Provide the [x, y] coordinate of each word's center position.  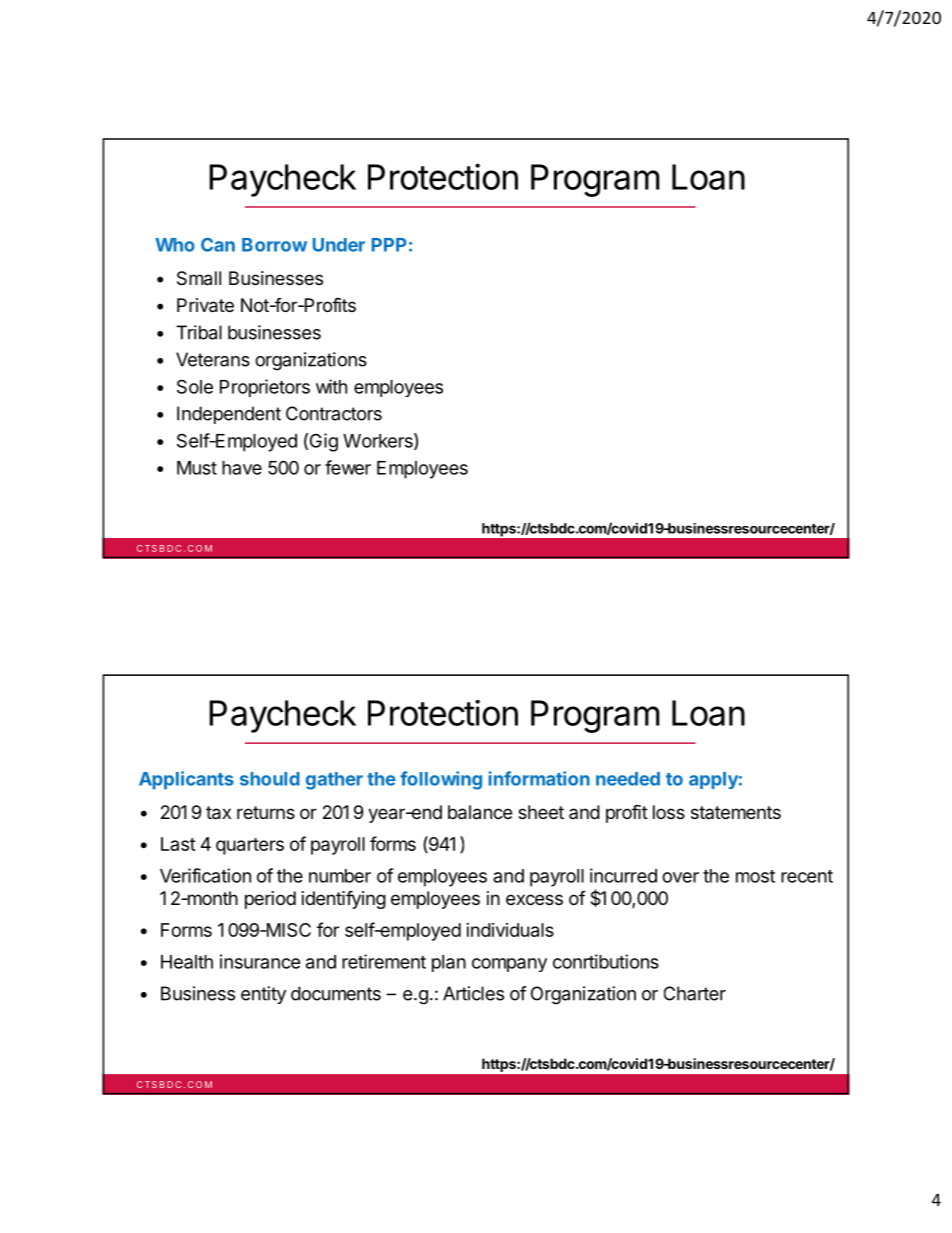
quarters [250, 846]
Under [339, 245]
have [242, 468]
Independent [229, 415]
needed [628, 779]
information [539, 778]
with [331, 386]
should [270, 779]
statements [736, 812]
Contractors [334, 413]
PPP [389, 245]
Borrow [274, 245]
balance [480, 812]
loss [669, 812]
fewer [348, 467]
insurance [260, 961]
